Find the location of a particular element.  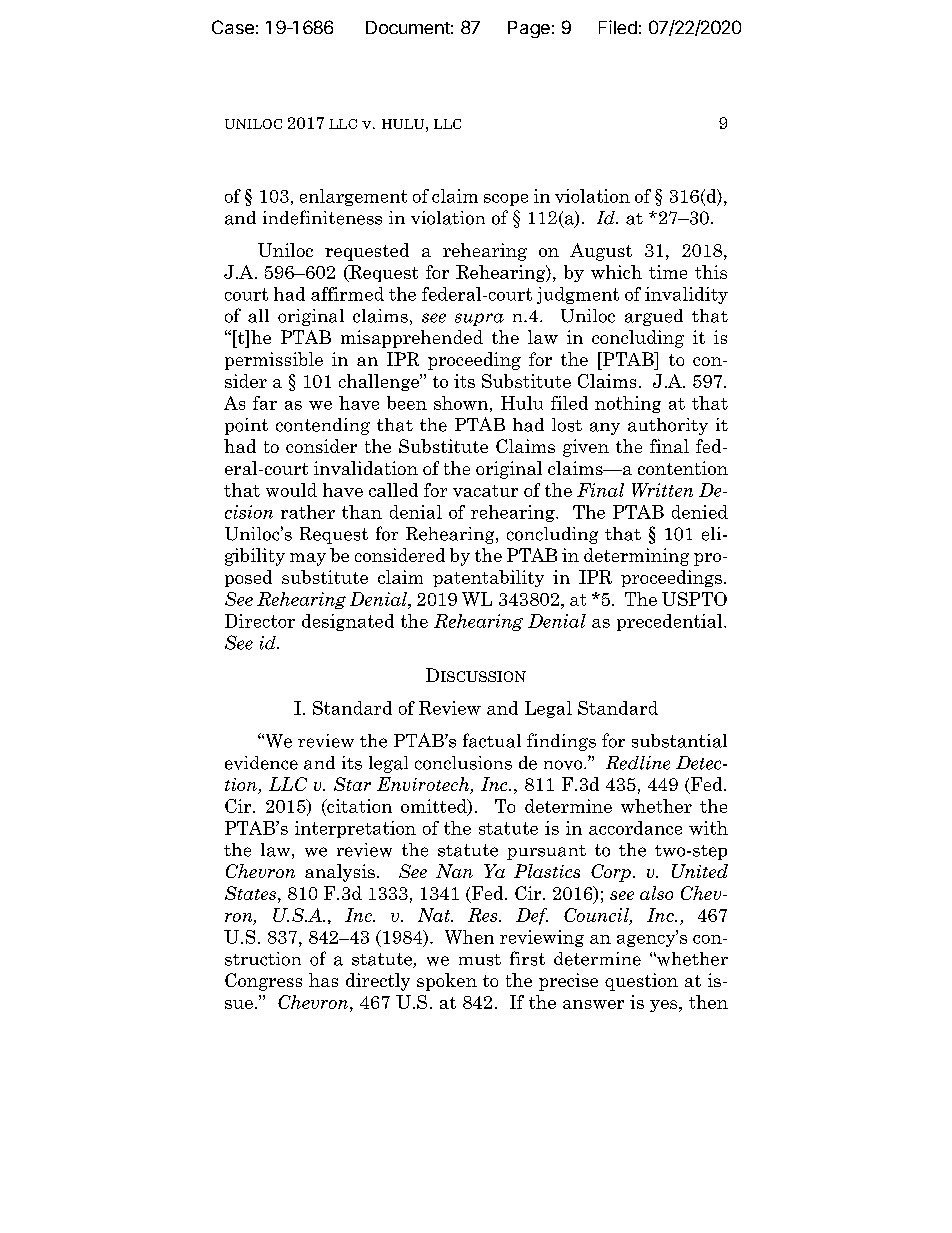

Page is located at coordinates (529, 29).
